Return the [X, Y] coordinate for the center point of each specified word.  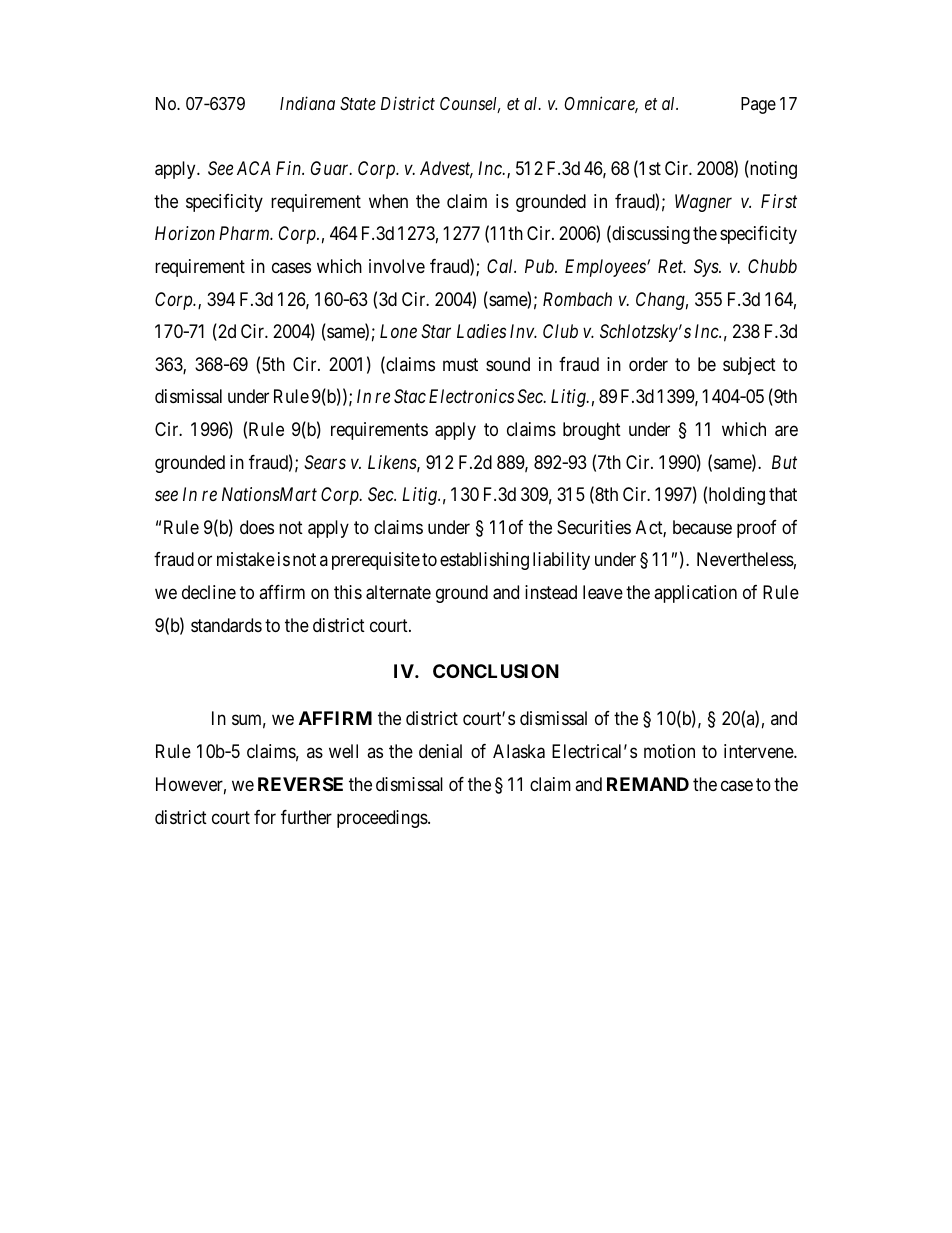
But [784, 462]
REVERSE [300, 784]
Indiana [307, 103]
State [358, 103]
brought [592, 431]
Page [758, 105]
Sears [325, 462]
